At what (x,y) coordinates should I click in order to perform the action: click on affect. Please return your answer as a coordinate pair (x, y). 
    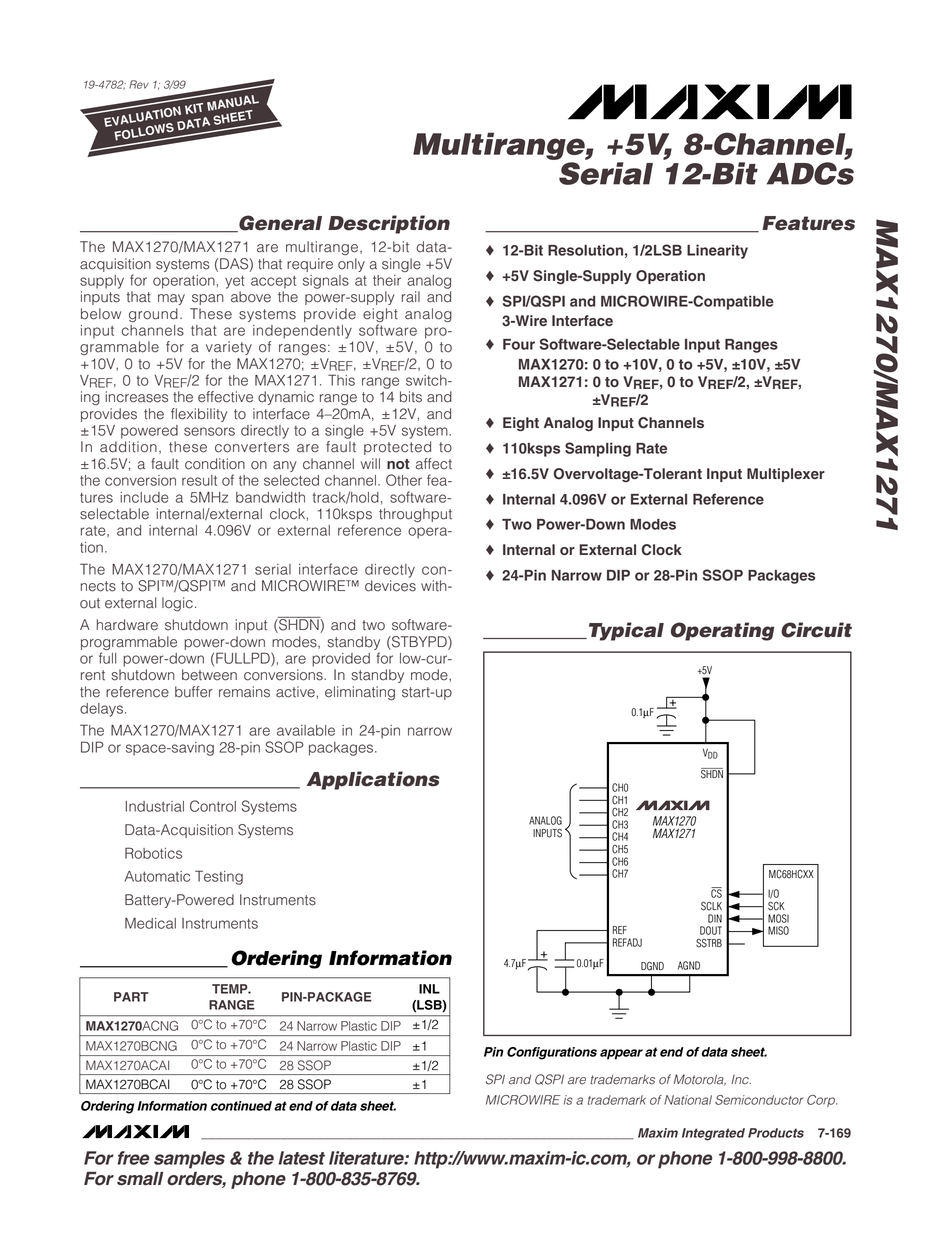
    Looking at the image, I should click on (434, 464).
